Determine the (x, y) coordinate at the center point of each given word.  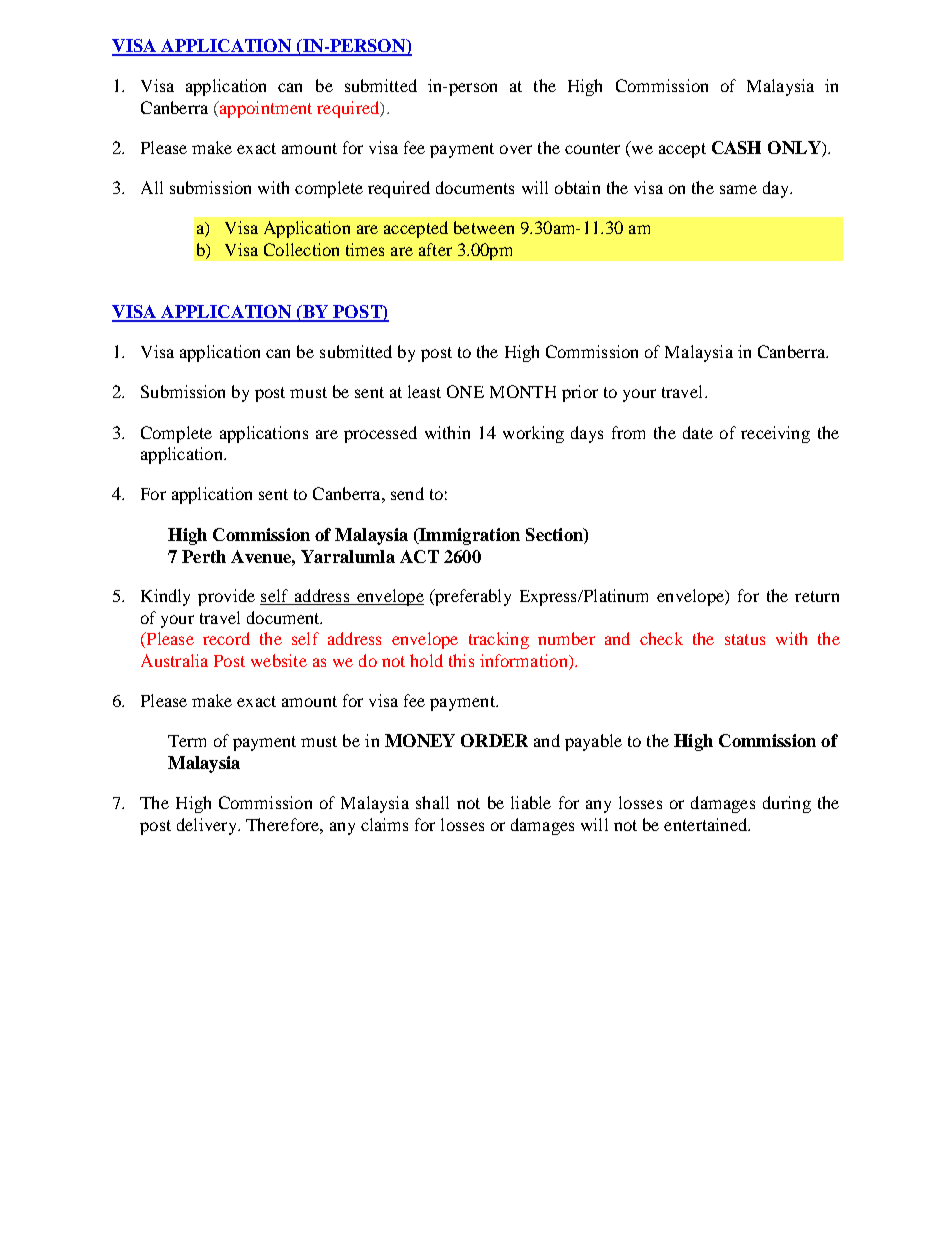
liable (531, 802)
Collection (301, 249)
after (435, 249)
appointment (264, 109)
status (745, 639)
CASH (736, 147)
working (533, 434)
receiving (775, 434)
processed (380, 434)
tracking (499, 640)
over (516, 149)
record (226, 638)
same (738, 189)
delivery (208, 826)
